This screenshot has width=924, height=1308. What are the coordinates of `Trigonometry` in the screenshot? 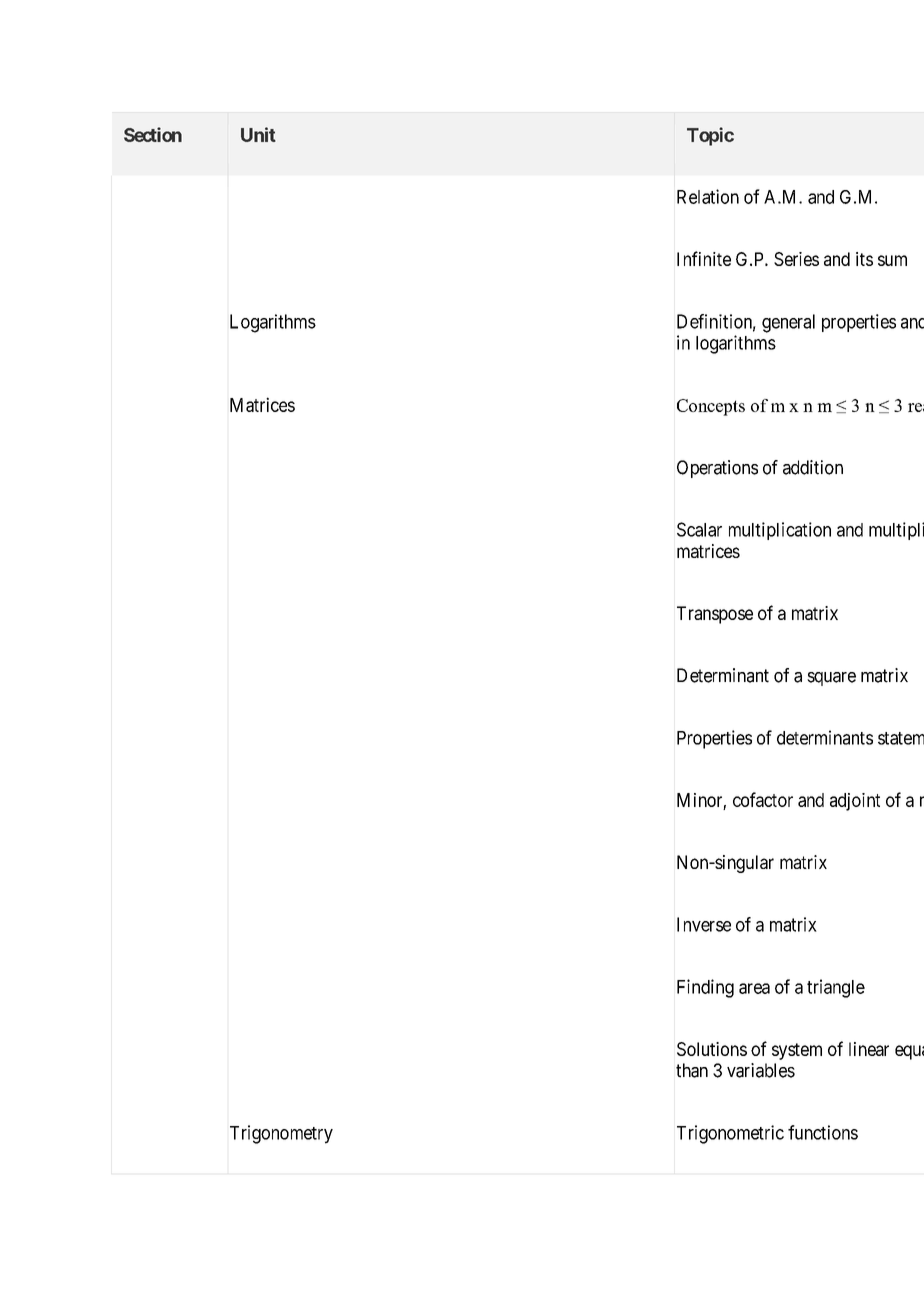 It's located at (281, 1134).
